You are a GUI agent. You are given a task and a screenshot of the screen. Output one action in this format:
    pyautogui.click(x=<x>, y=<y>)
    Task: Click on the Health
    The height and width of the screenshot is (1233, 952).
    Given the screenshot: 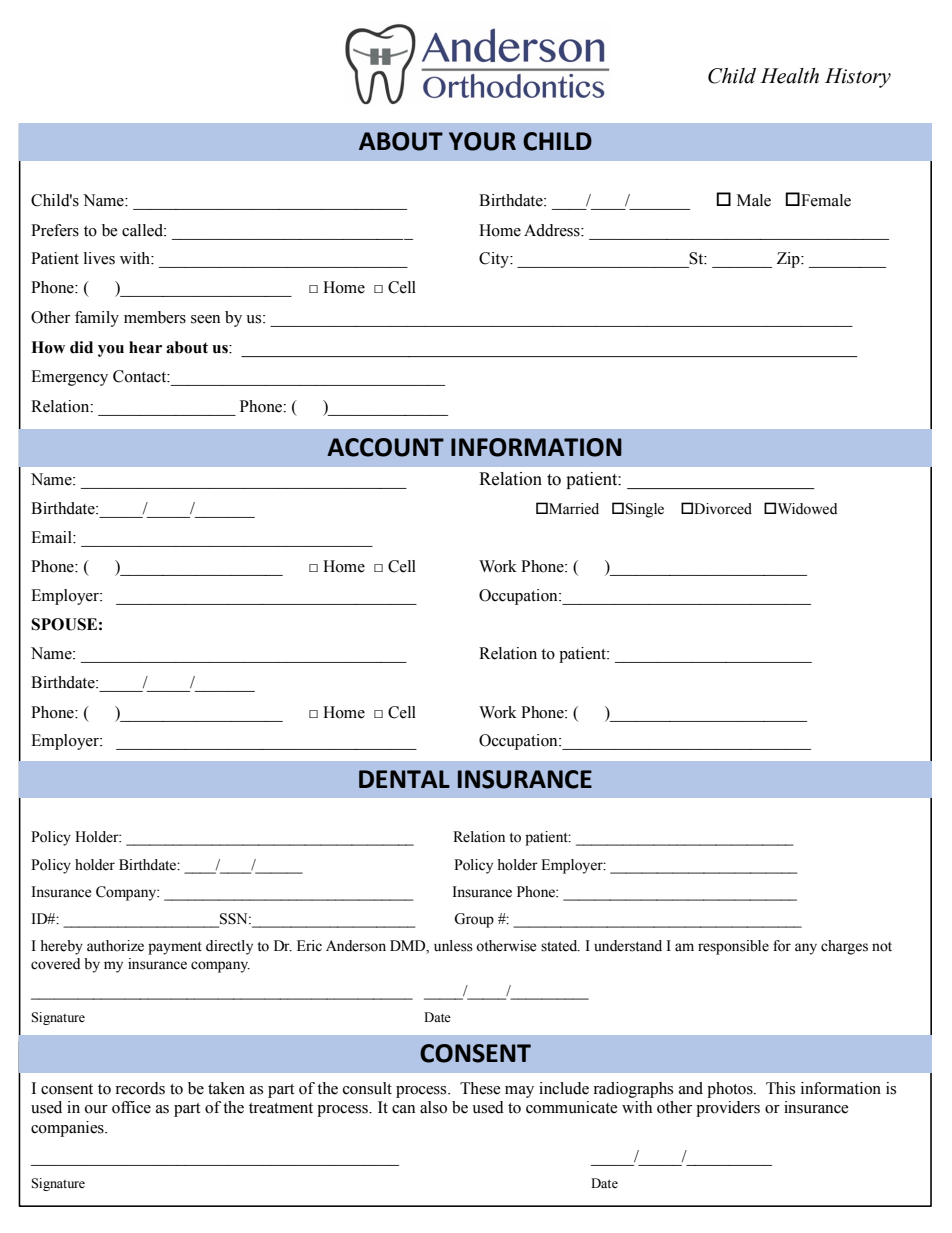 What is the action you would take?
    pyautogui.click(x=789, y=76)
